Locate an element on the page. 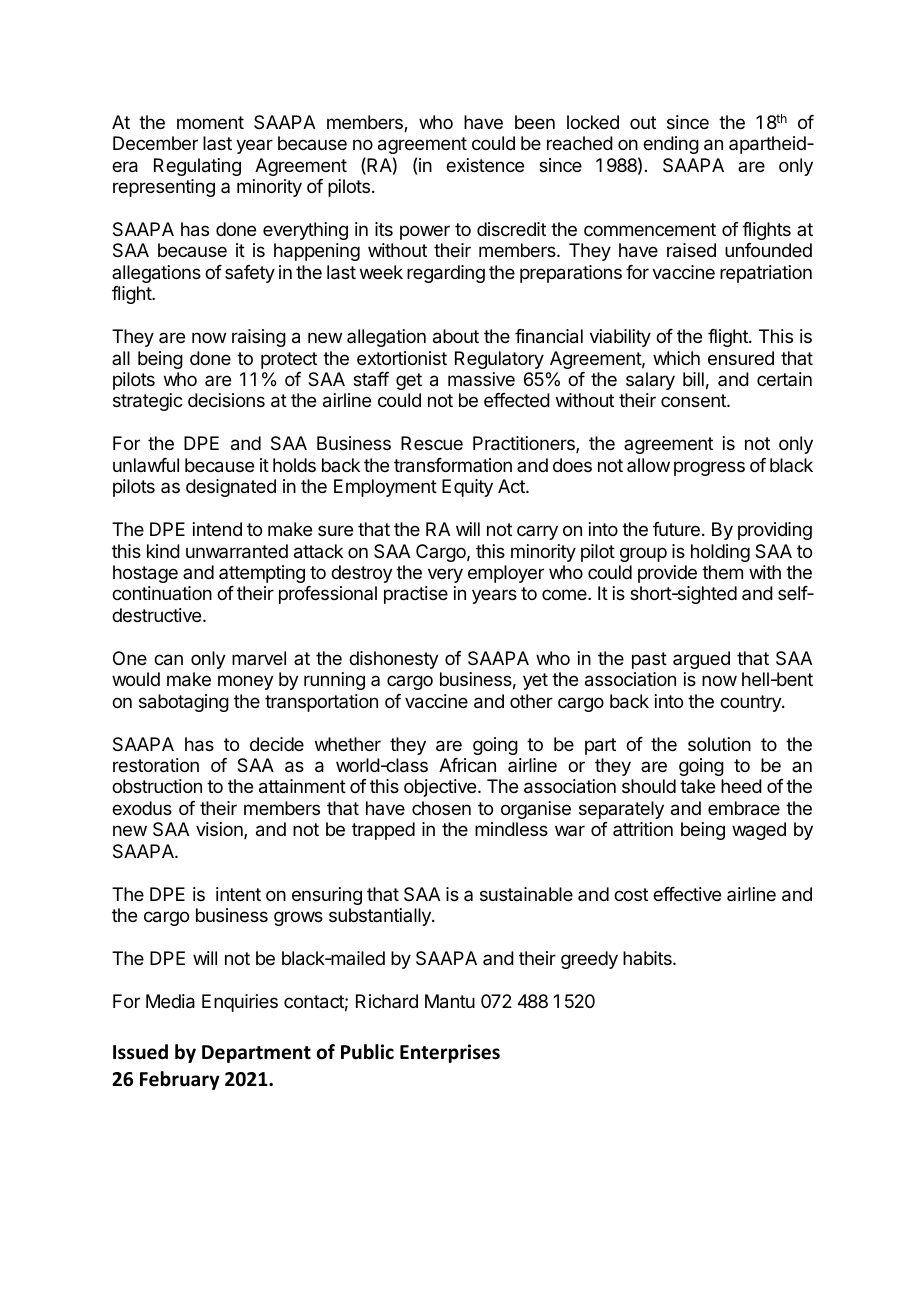  continuation is located at coordinates (162, 593).
